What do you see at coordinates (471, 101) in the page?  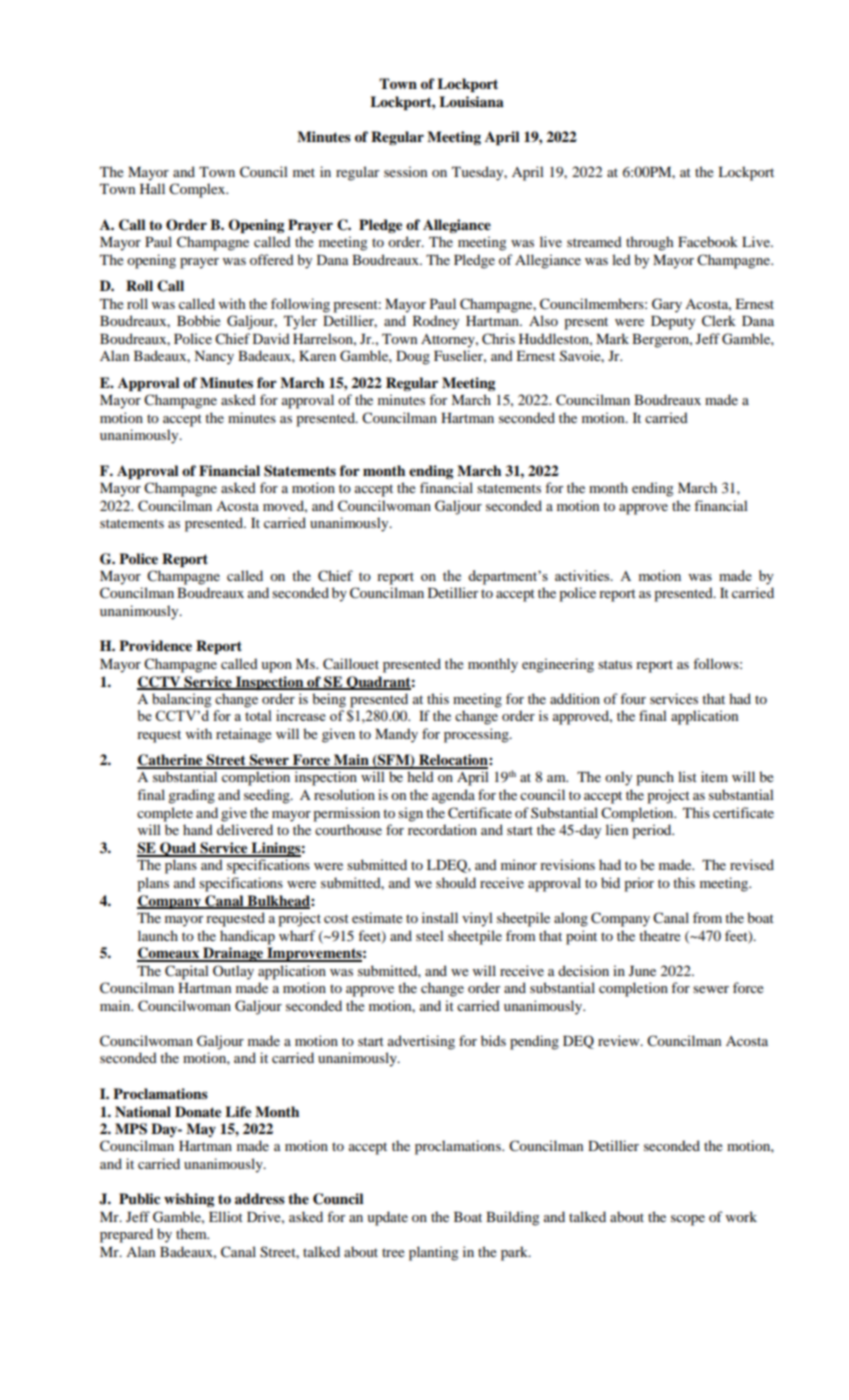 I see `Louisiana` at bounding box center [471, 101].
